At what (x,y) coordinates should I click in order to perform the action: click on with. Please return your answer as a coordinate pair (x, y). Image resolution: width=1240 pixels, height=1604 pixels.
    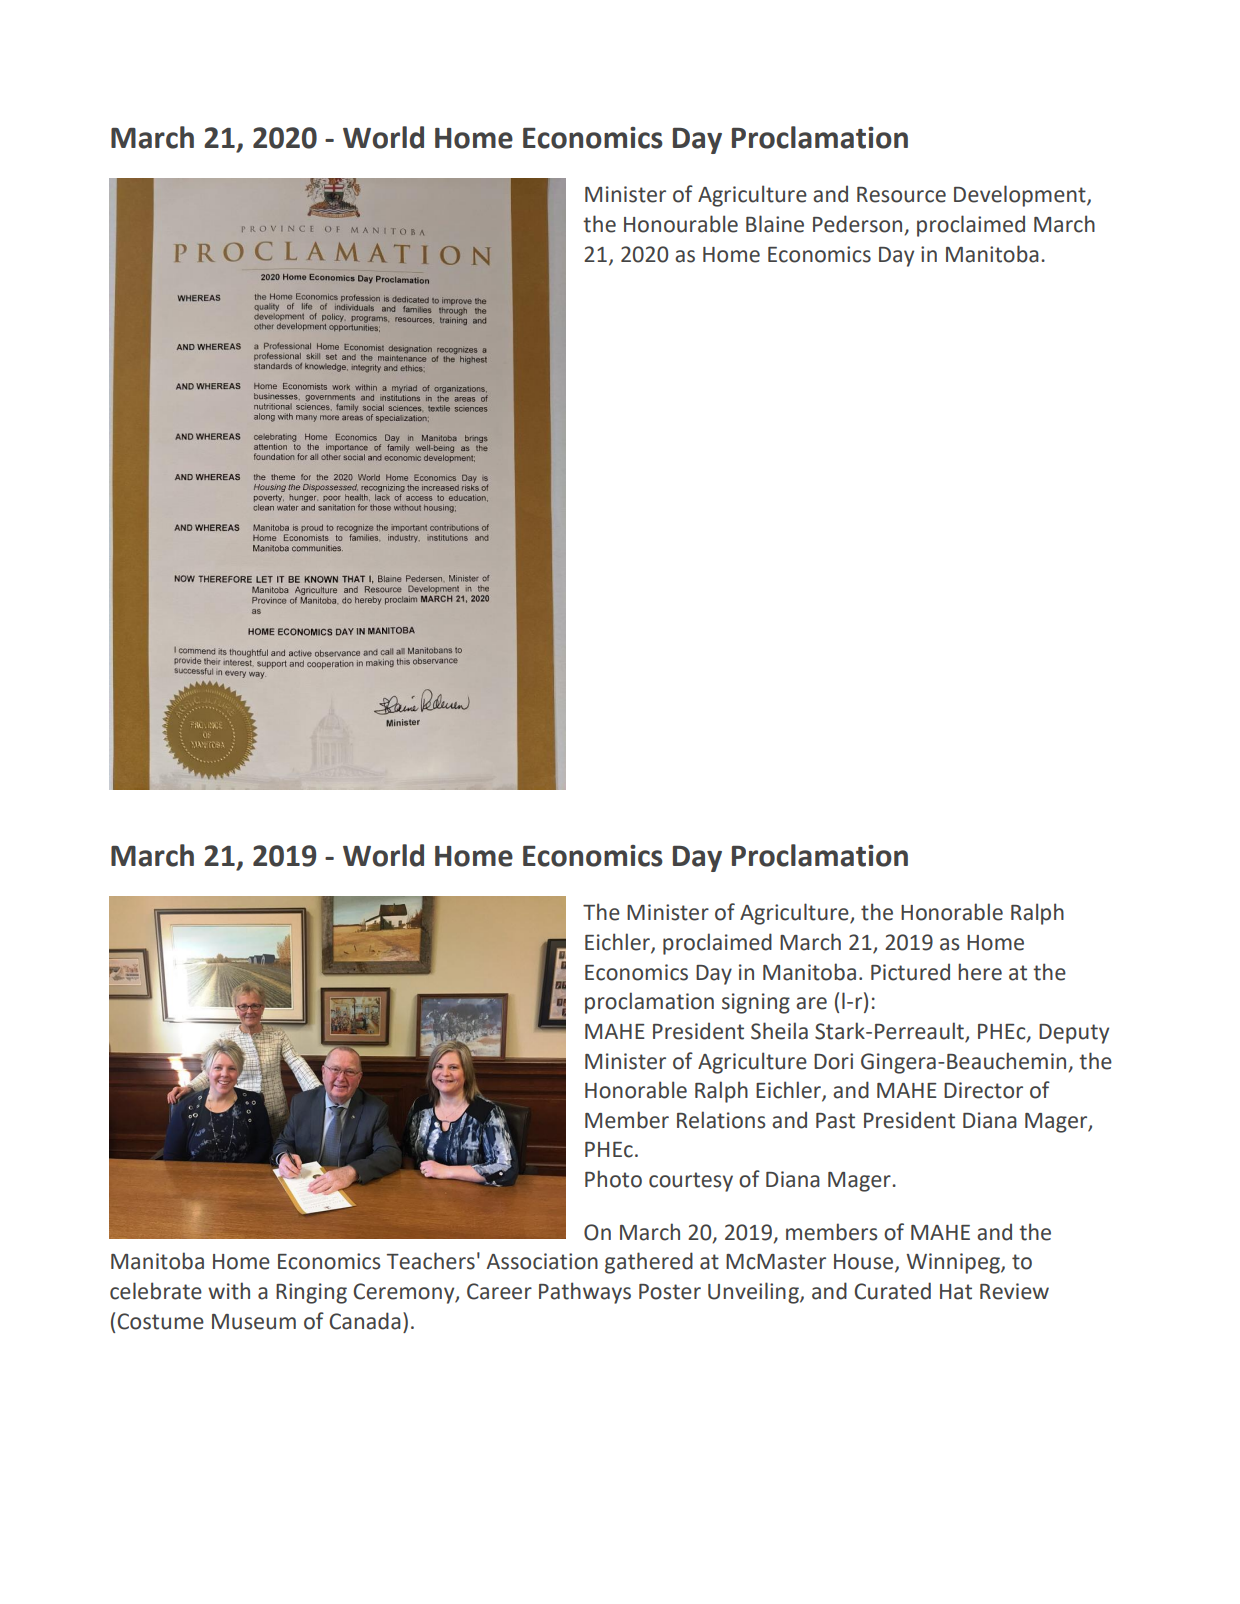
    Looking at the image, I should click on (229, 1291).
